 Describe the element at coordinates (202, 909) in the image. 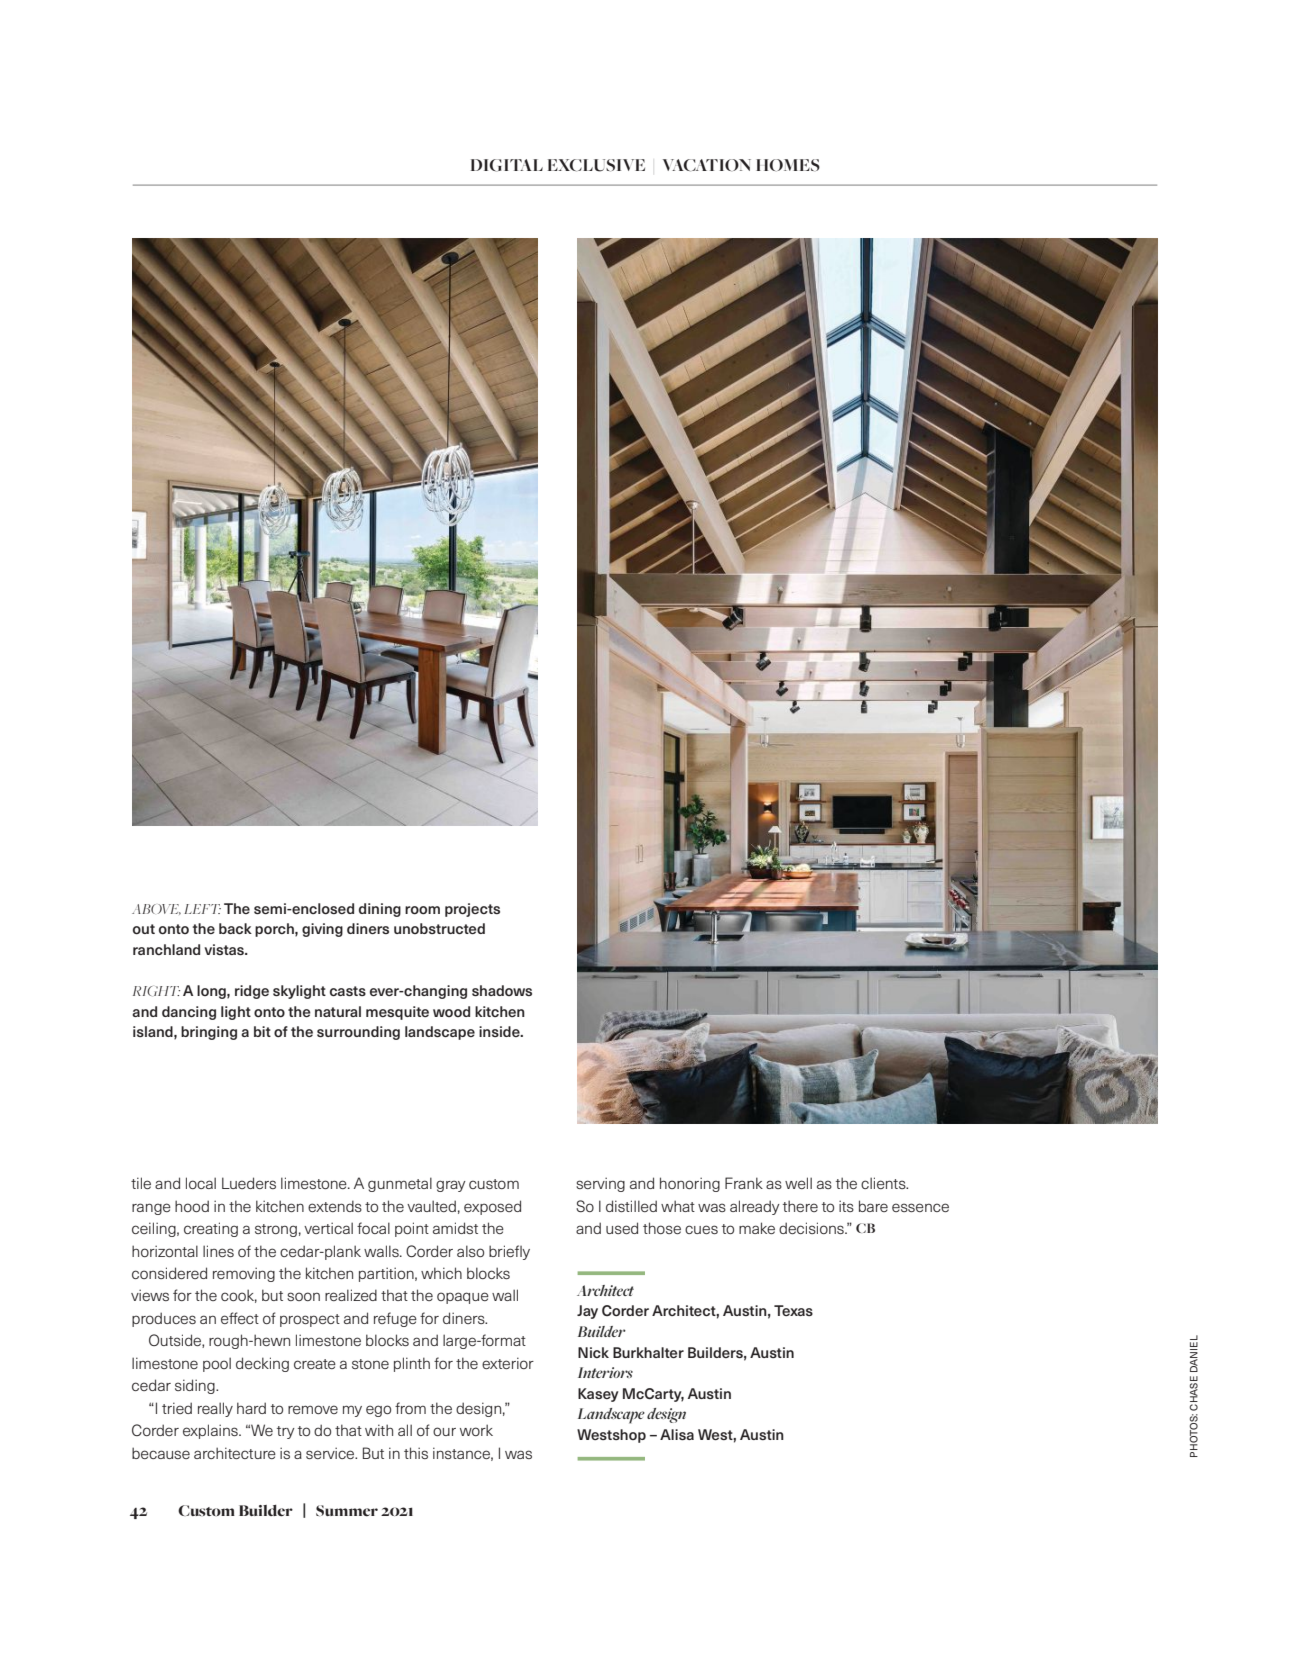

I see `LEFT` at that location.
